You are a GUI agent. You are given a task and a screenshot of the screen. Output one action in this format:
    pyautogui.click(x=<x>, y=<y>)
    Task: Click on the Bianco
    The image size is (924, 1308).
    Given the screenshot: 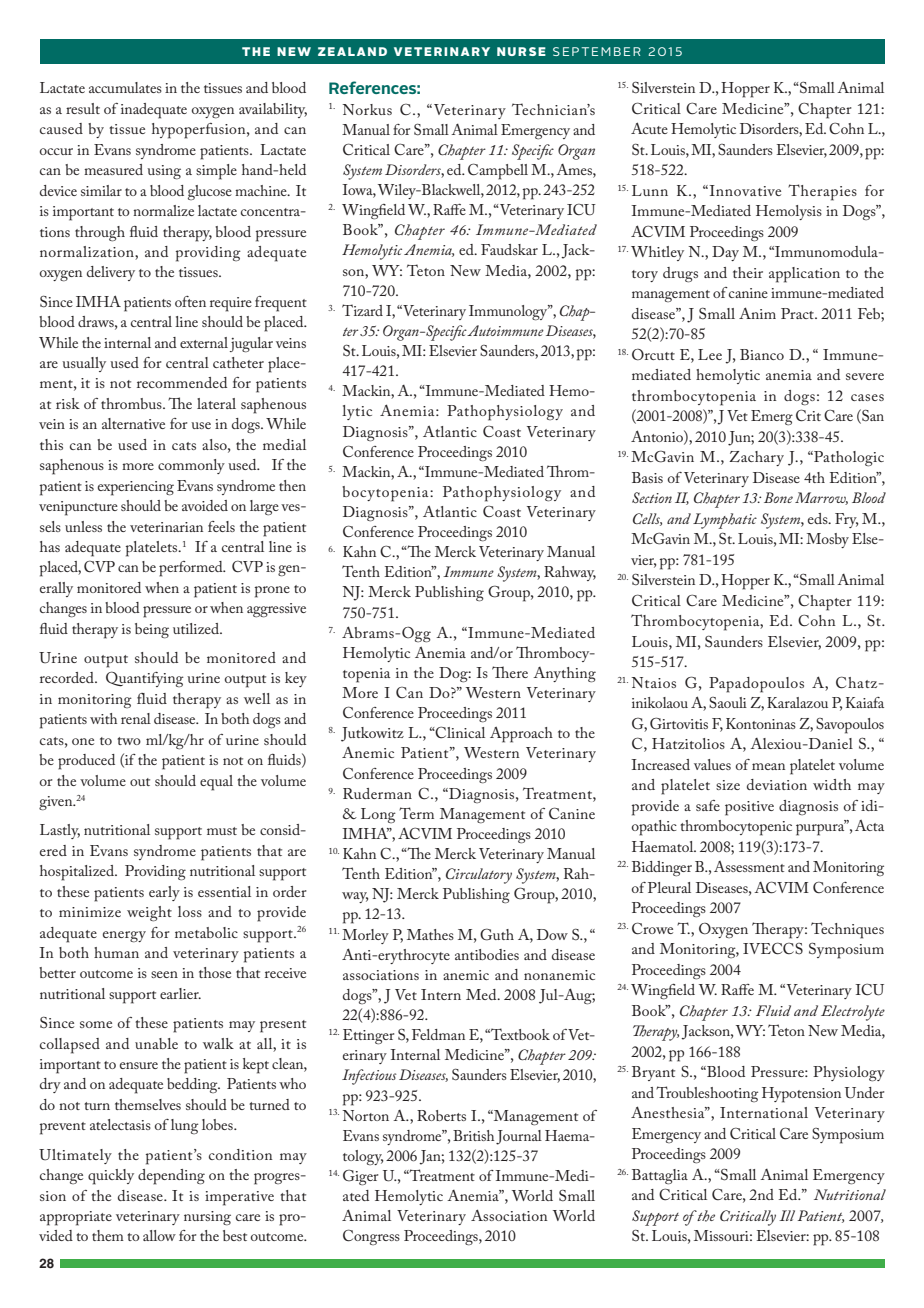 What is the action you would take?
    pyautogui.click(x=762, y=354)
